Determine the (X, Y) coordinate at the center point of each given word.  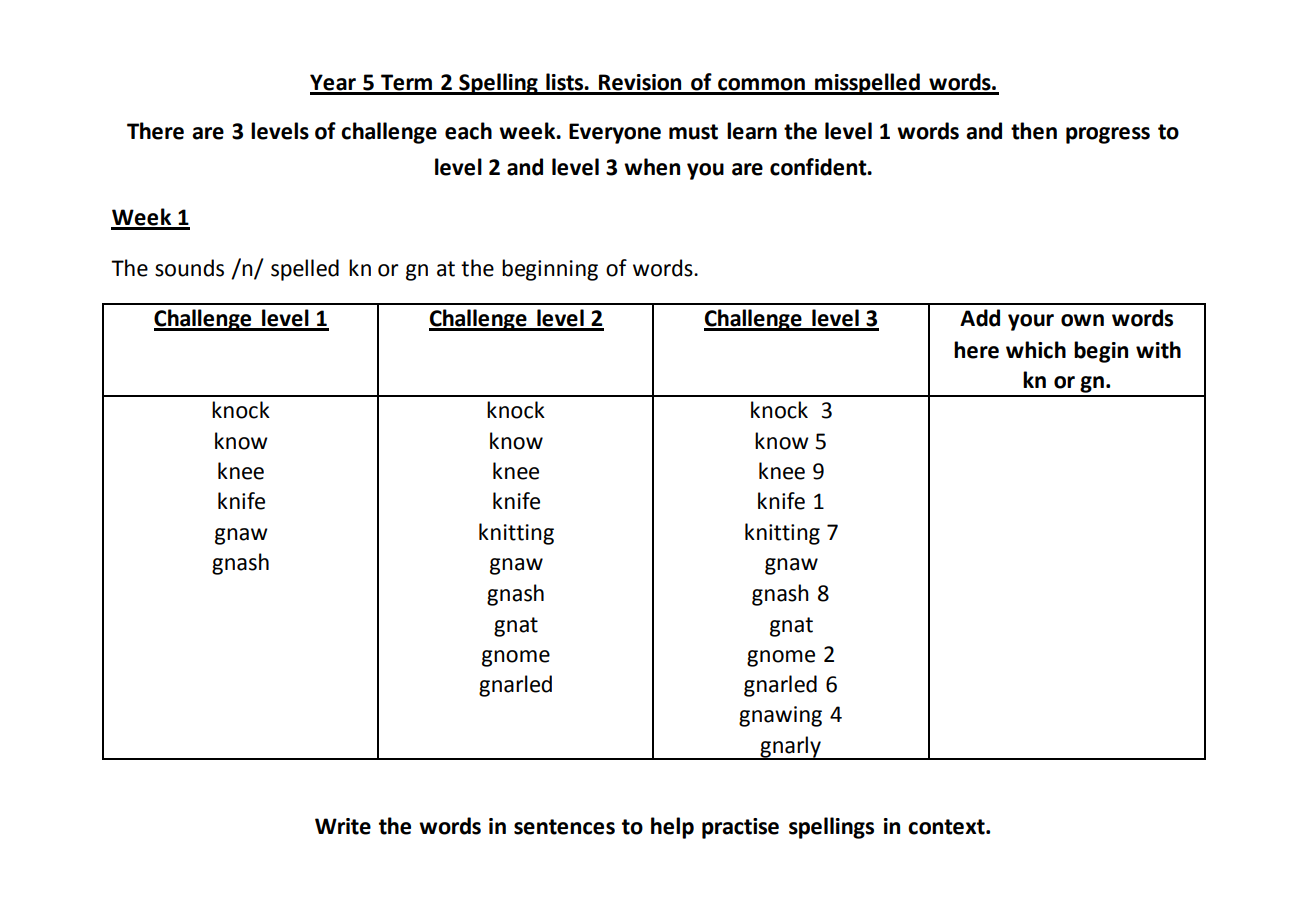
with (1158, 350)
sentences (564, 827)
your (1031, 322)
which (1036, 350)
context (947, 827)
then (1034, 131)
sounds (189, 268)
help (672, 828)
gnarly (790, 748)
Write (343, 826)
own (1082, 320)
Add (980, 318)
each (468, 131)
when (652, 167)
